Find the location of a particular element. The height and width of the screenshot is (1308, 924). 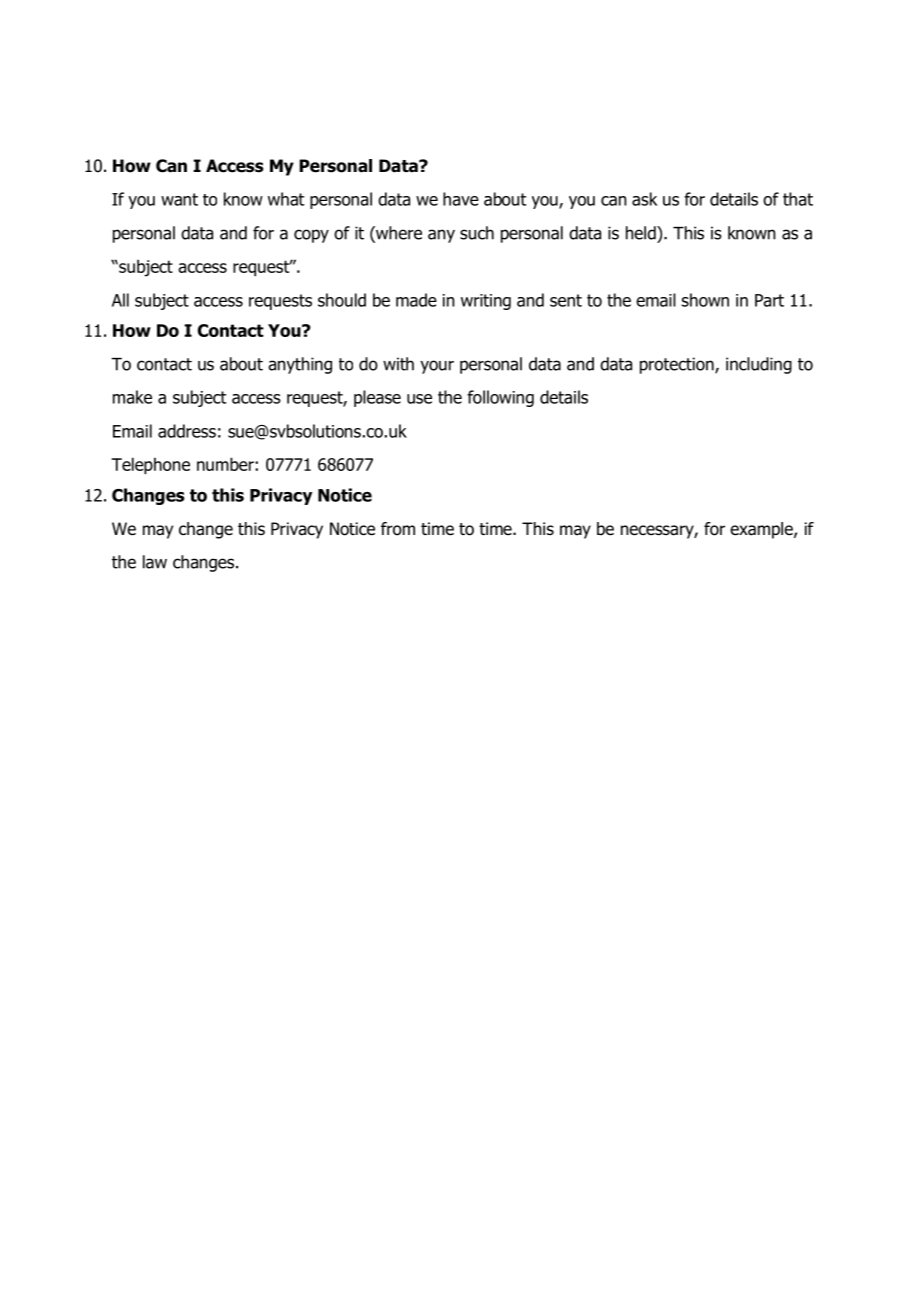

make is located at coordinates (132, 397).
